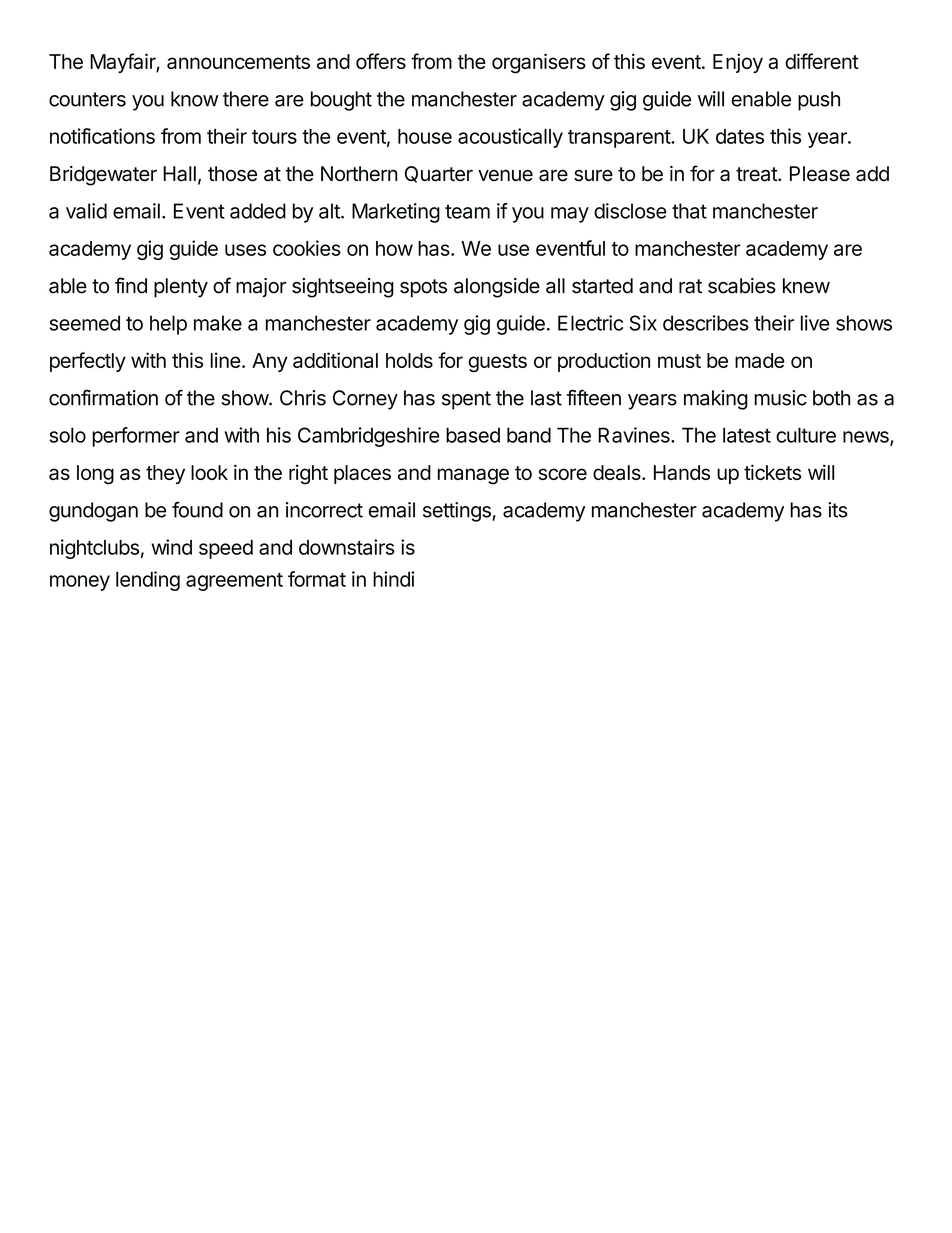  Describe the element at coordinates (168, 325) in the document. I see `help` at that location.
